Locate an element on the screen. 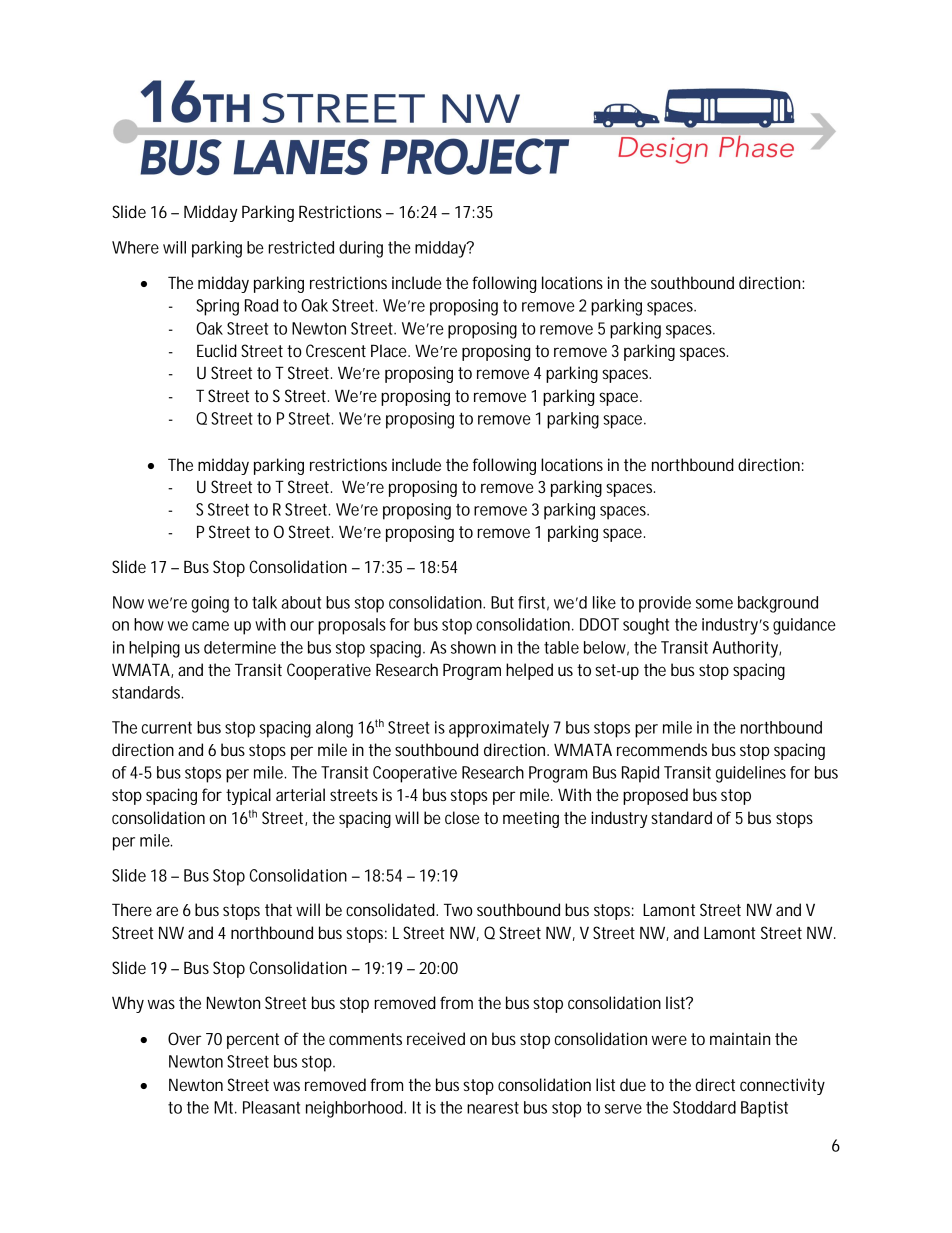 This screenshot has height=1233, width=952. Pleasant is located at coordinates (271, 1107).
